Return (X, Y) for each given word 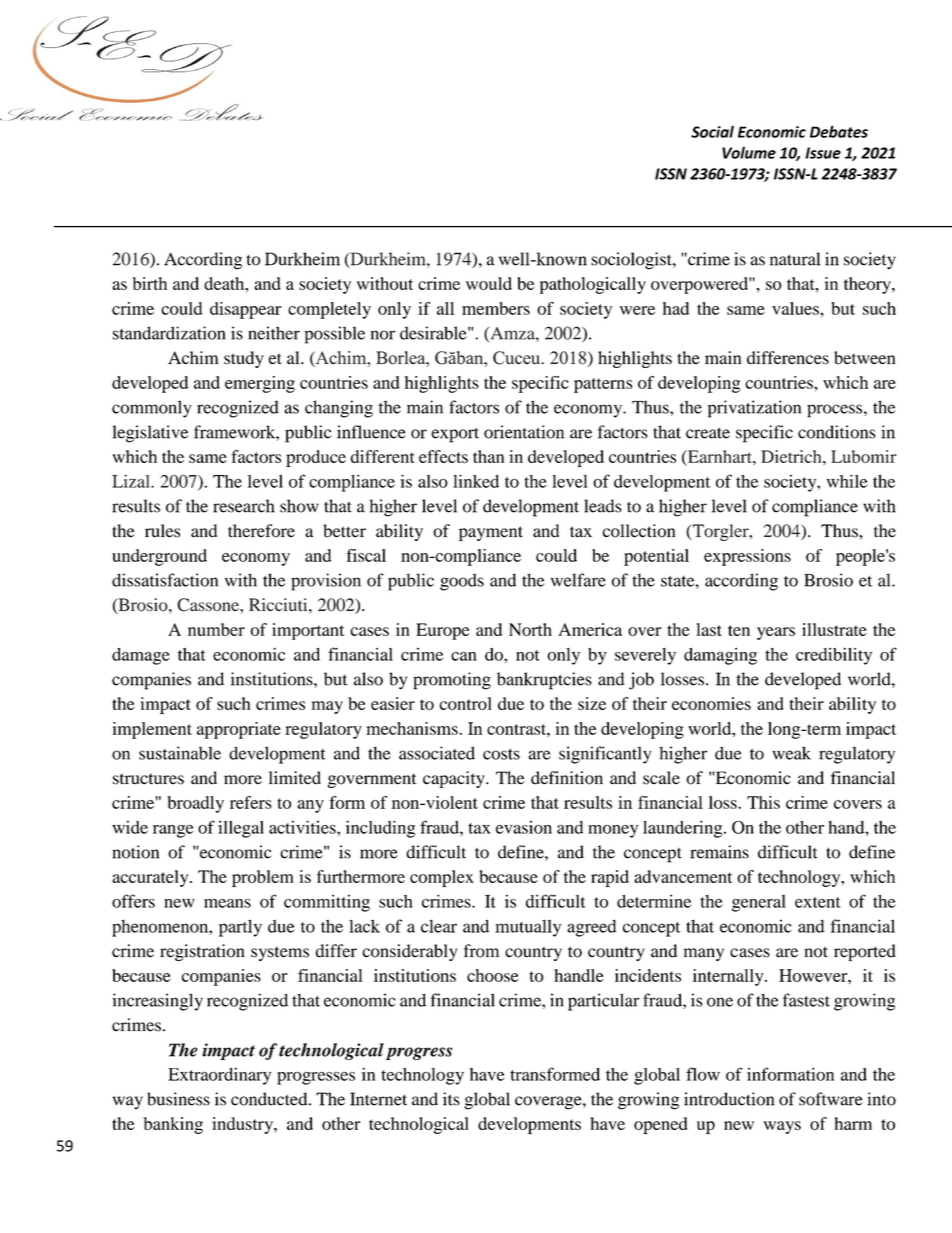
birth (150, 283)
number (216, 629)
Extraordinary (219, 1076)
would (489, 283)
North (530, 629)
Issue (823, 153)
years (776, 633)
